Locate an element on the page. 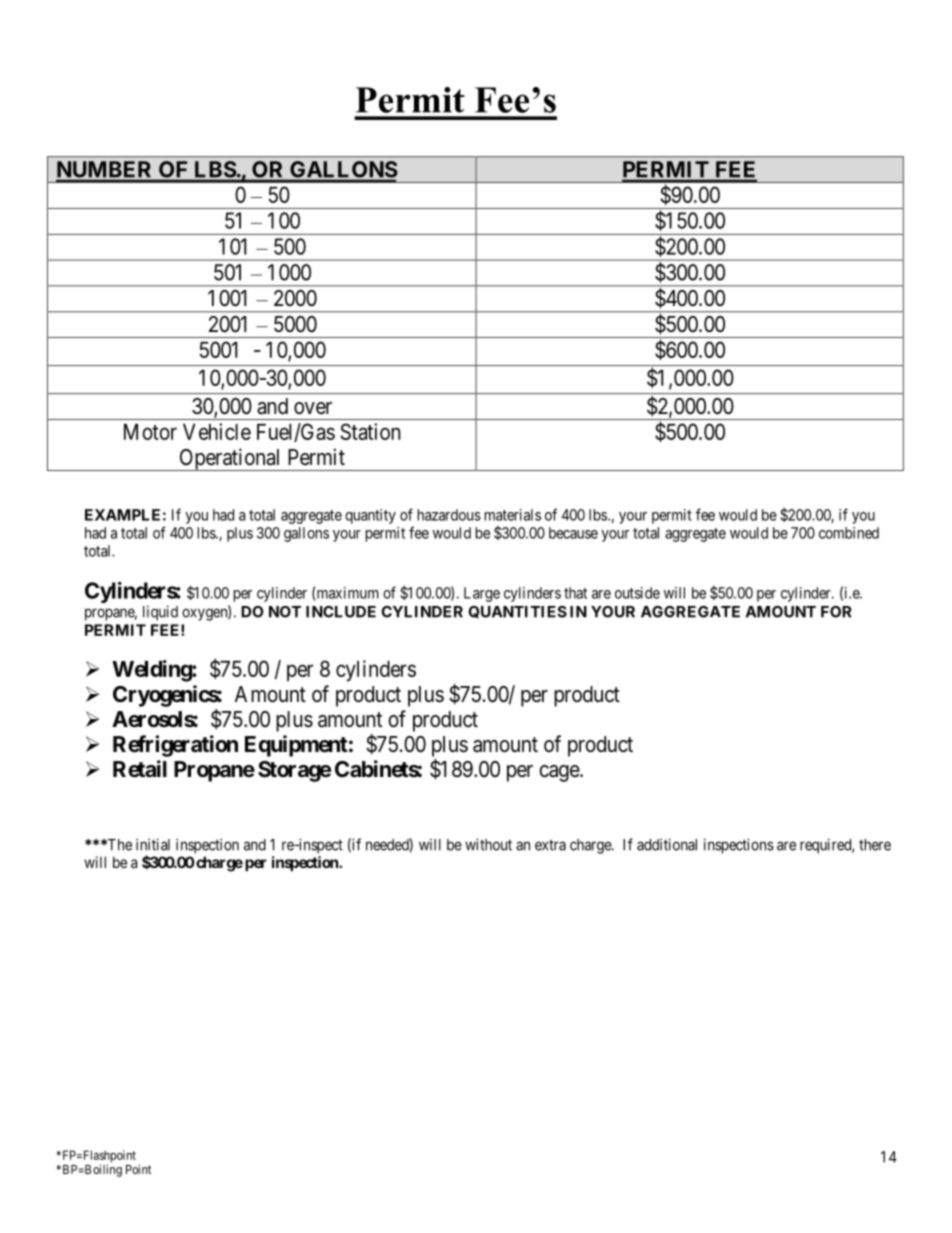  Large is located at coordinates (482, 594).
